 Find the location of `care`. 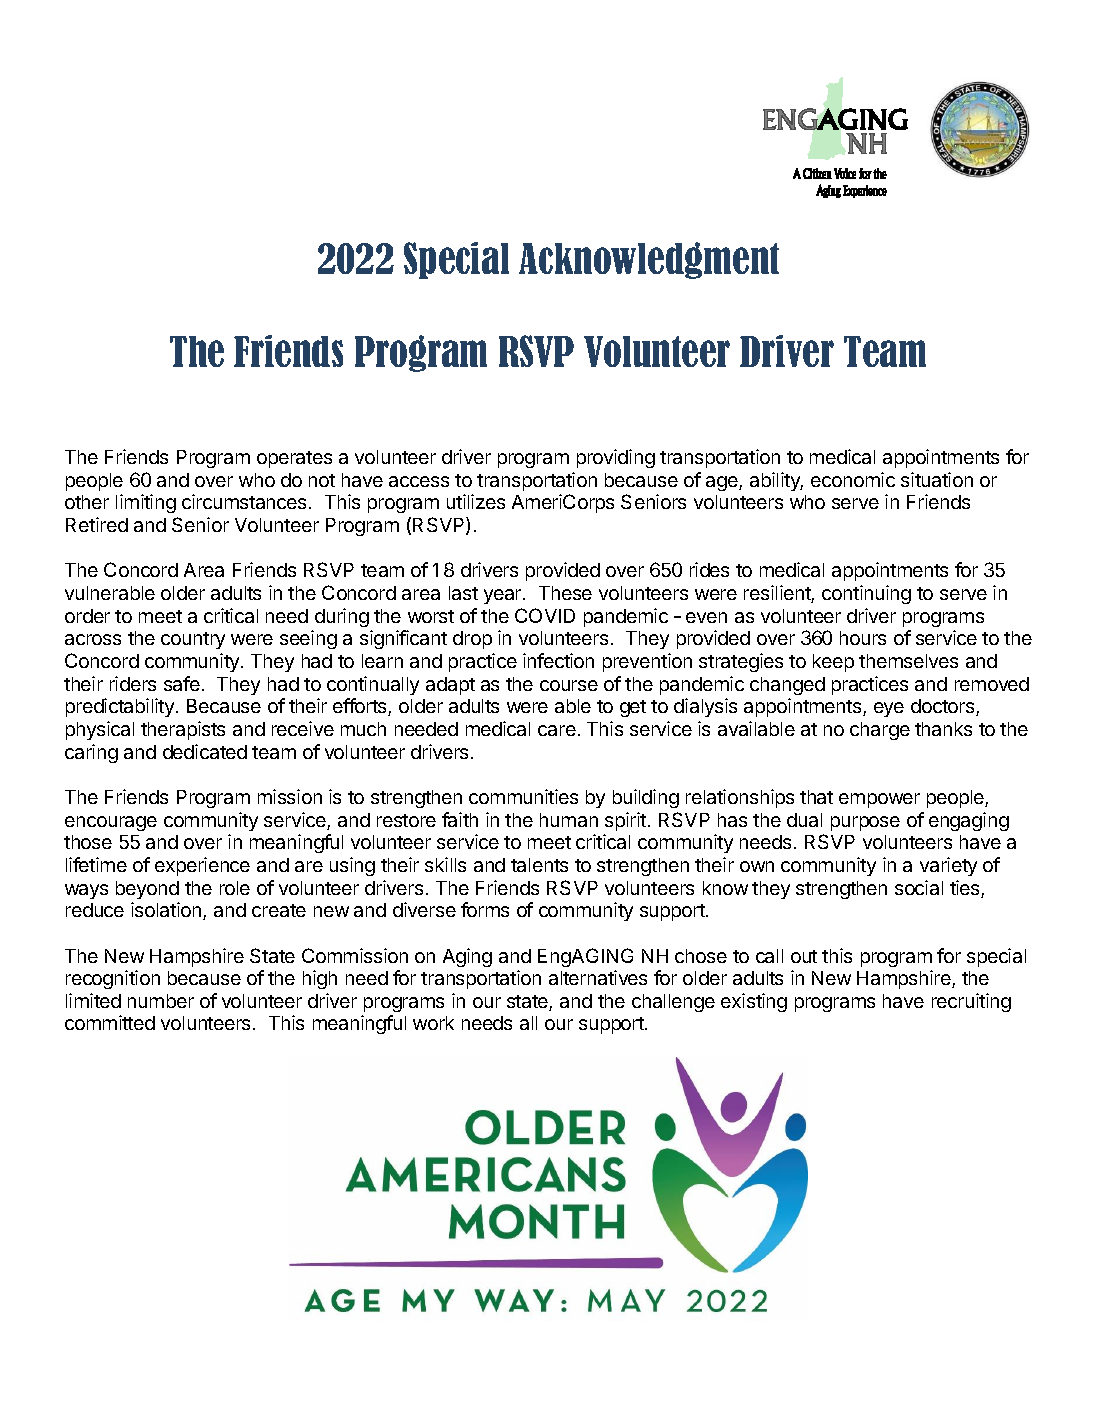

care is located at coordinates (557, 730).
